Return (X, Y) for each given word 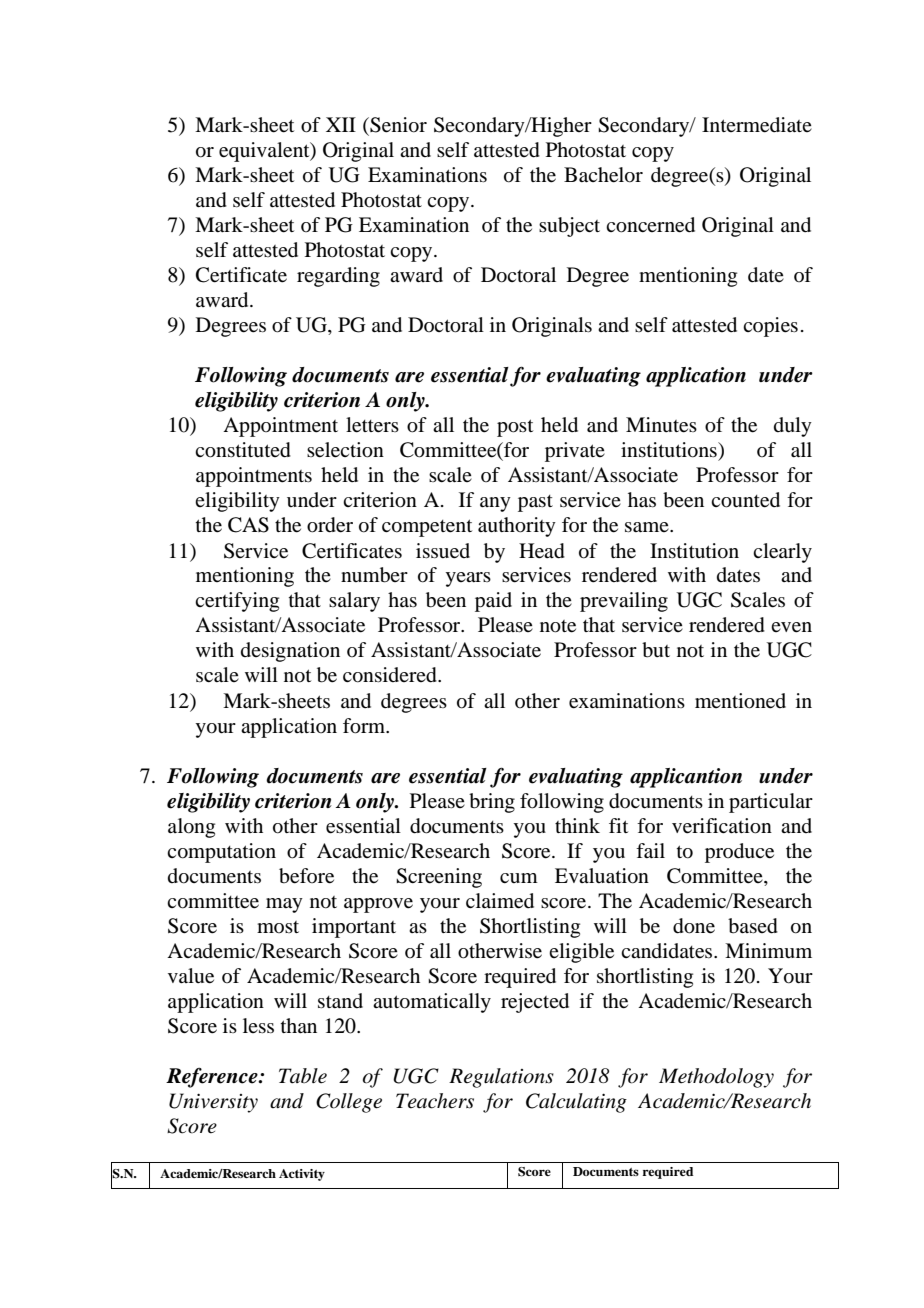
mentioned (740, 701)
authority (517, 527)
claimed (500, 901)
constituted (243, 450)
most (278, 927)
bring (492, 803)
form (365, 726)
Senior (397, 125)
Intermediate (757, 125)
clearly (782, 553)
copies (770, 327)
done (694, 926)
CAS (248, 525)
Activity (302, 1175)
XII (341, 124)
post (515, 428)
